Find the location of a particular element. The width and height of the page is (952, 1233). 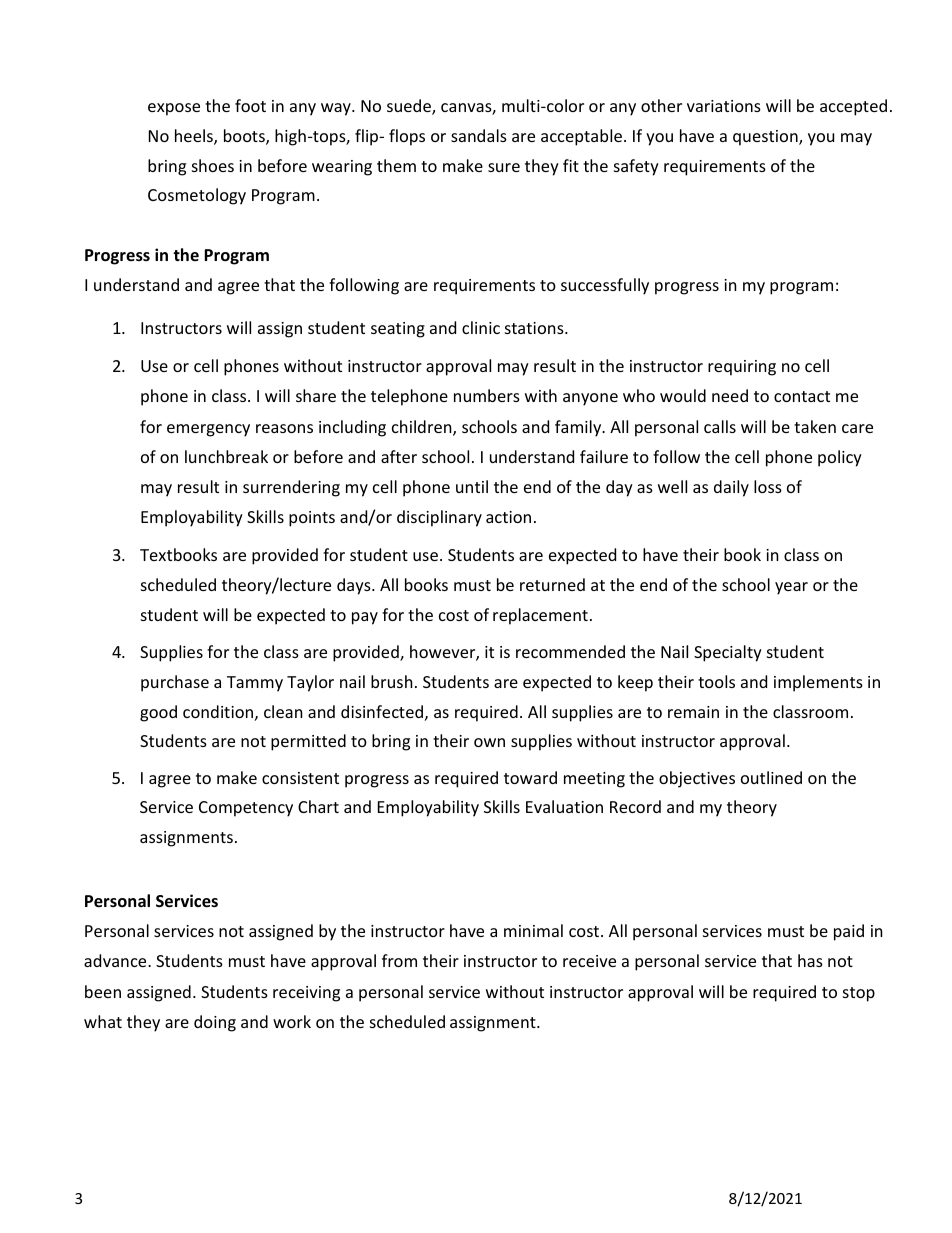

heels is located at coordinates (195, 137).
